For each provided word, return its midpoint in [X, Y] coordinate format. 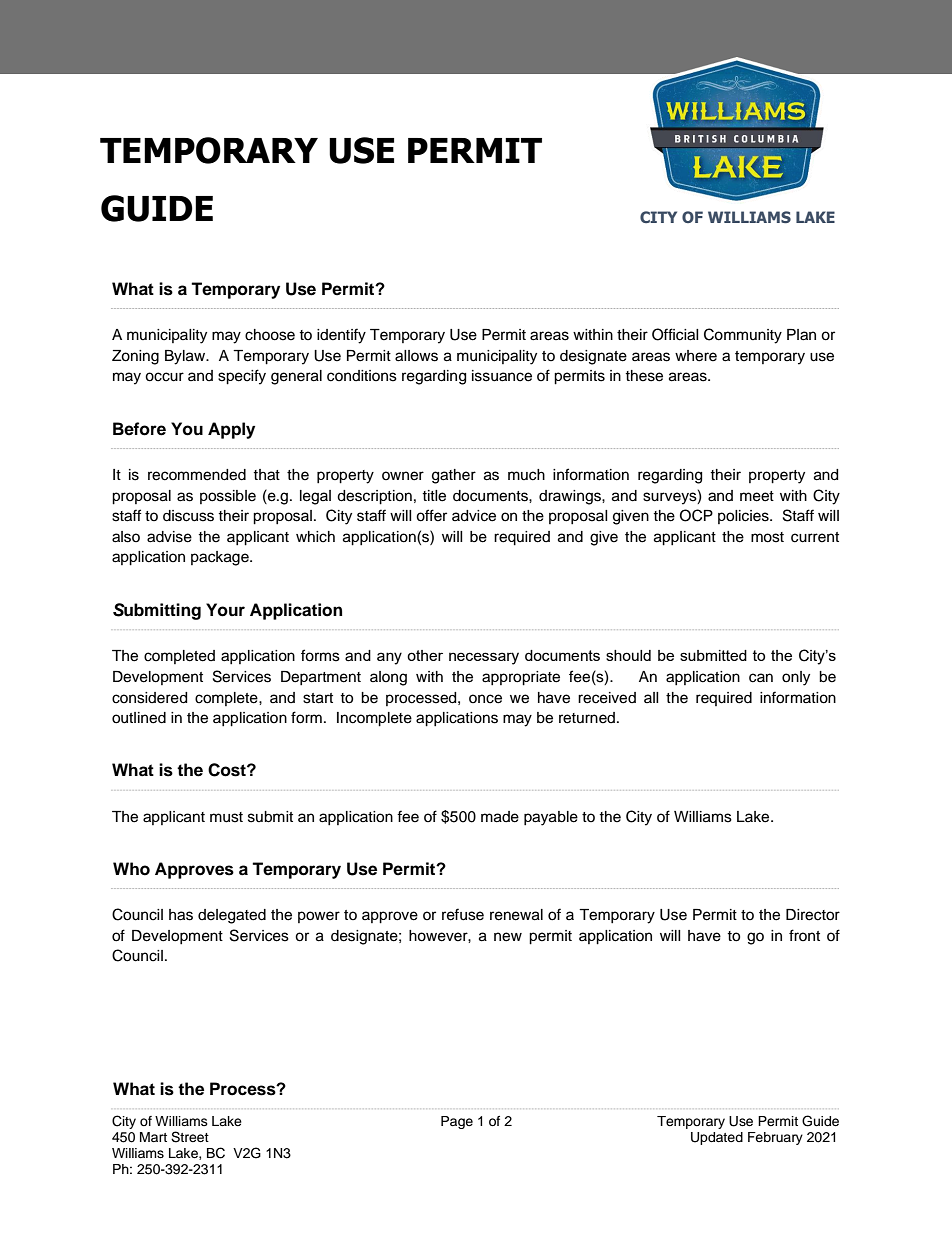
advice [474, 516]
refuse [463, 914]
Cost [228, 770]
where [696, 356]
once [485, 699]
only [796, 678]
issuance [502, 376]
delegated [232, 916]
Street [190, 1137]
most [767, 537]
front [804, 935]
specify [242, 377]
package [221, 558]
